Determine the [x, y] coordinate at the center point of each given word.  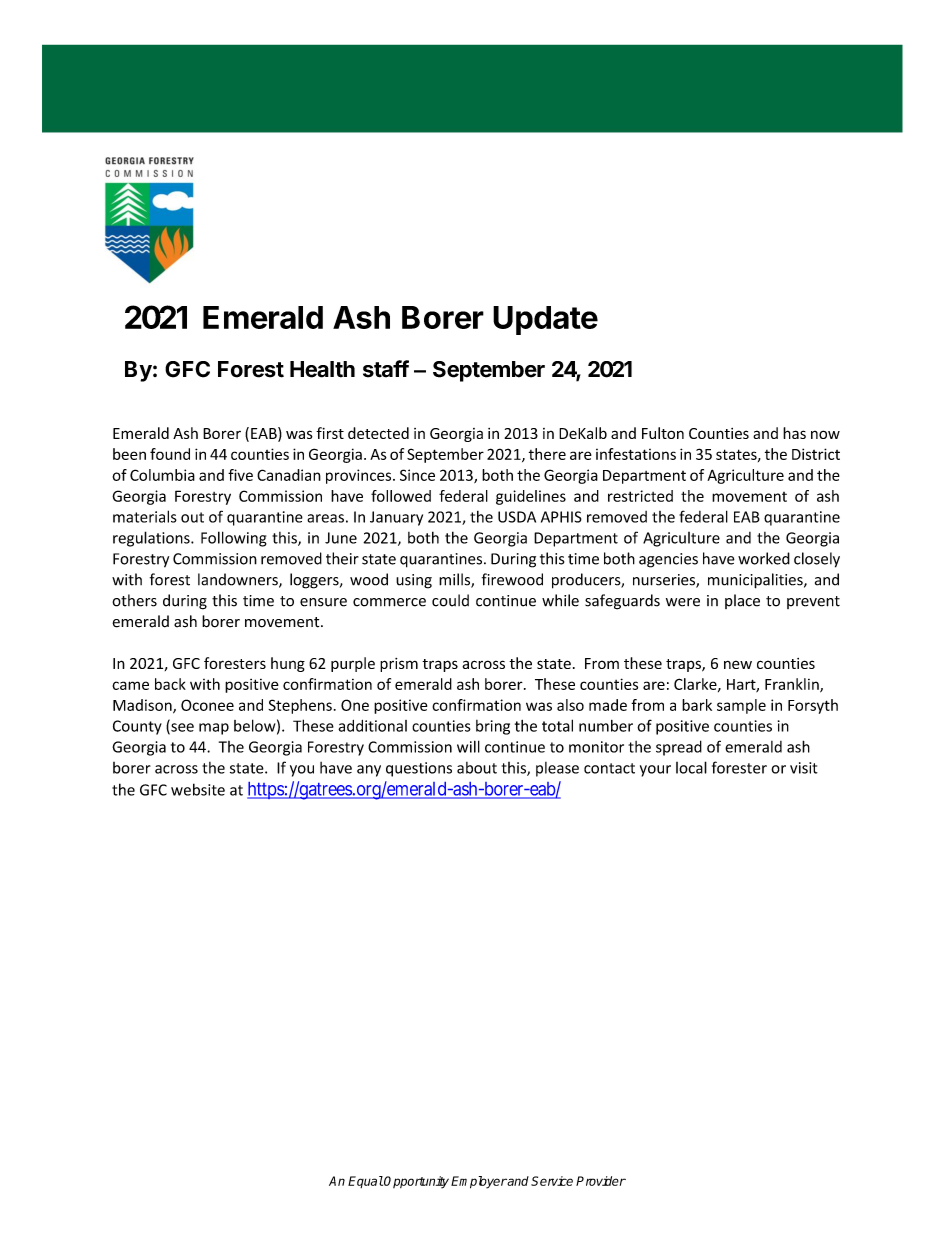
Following [234, 539]
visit [804, 768]
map [214, 729]
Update [545, 320]
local [691, 767]
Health [322, 369]
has [794, 433]
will [468, 746]
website [198, 789]
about [477, 768]
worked [764, 558]
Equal [365, 1182]
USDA [517, 517]
